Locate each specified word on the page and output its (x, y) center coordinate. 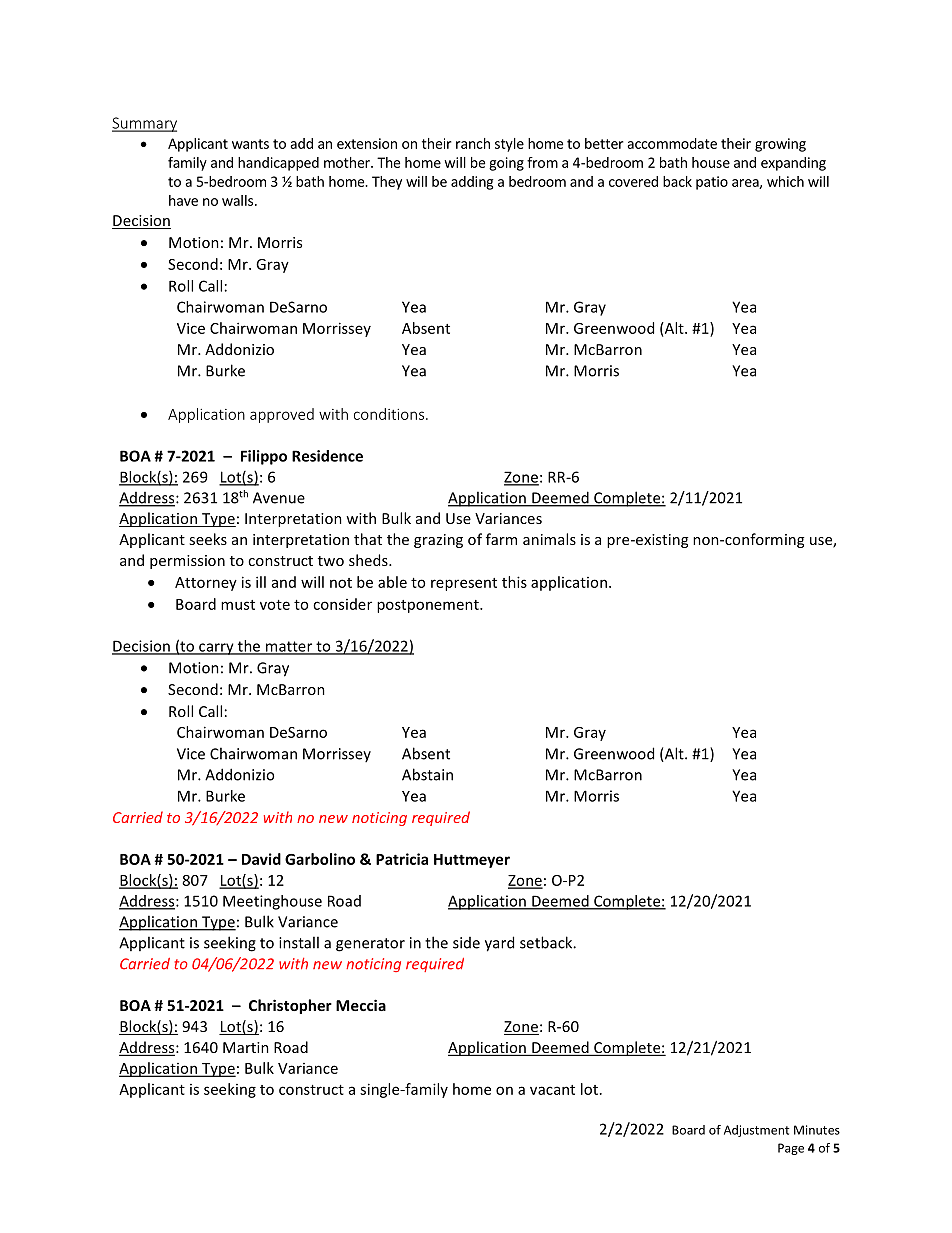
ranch (473, 143)
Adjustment (756, 1131)
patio (712, 183)
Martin (246, 1047)
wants (250, 144)
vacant (552, 1090)
